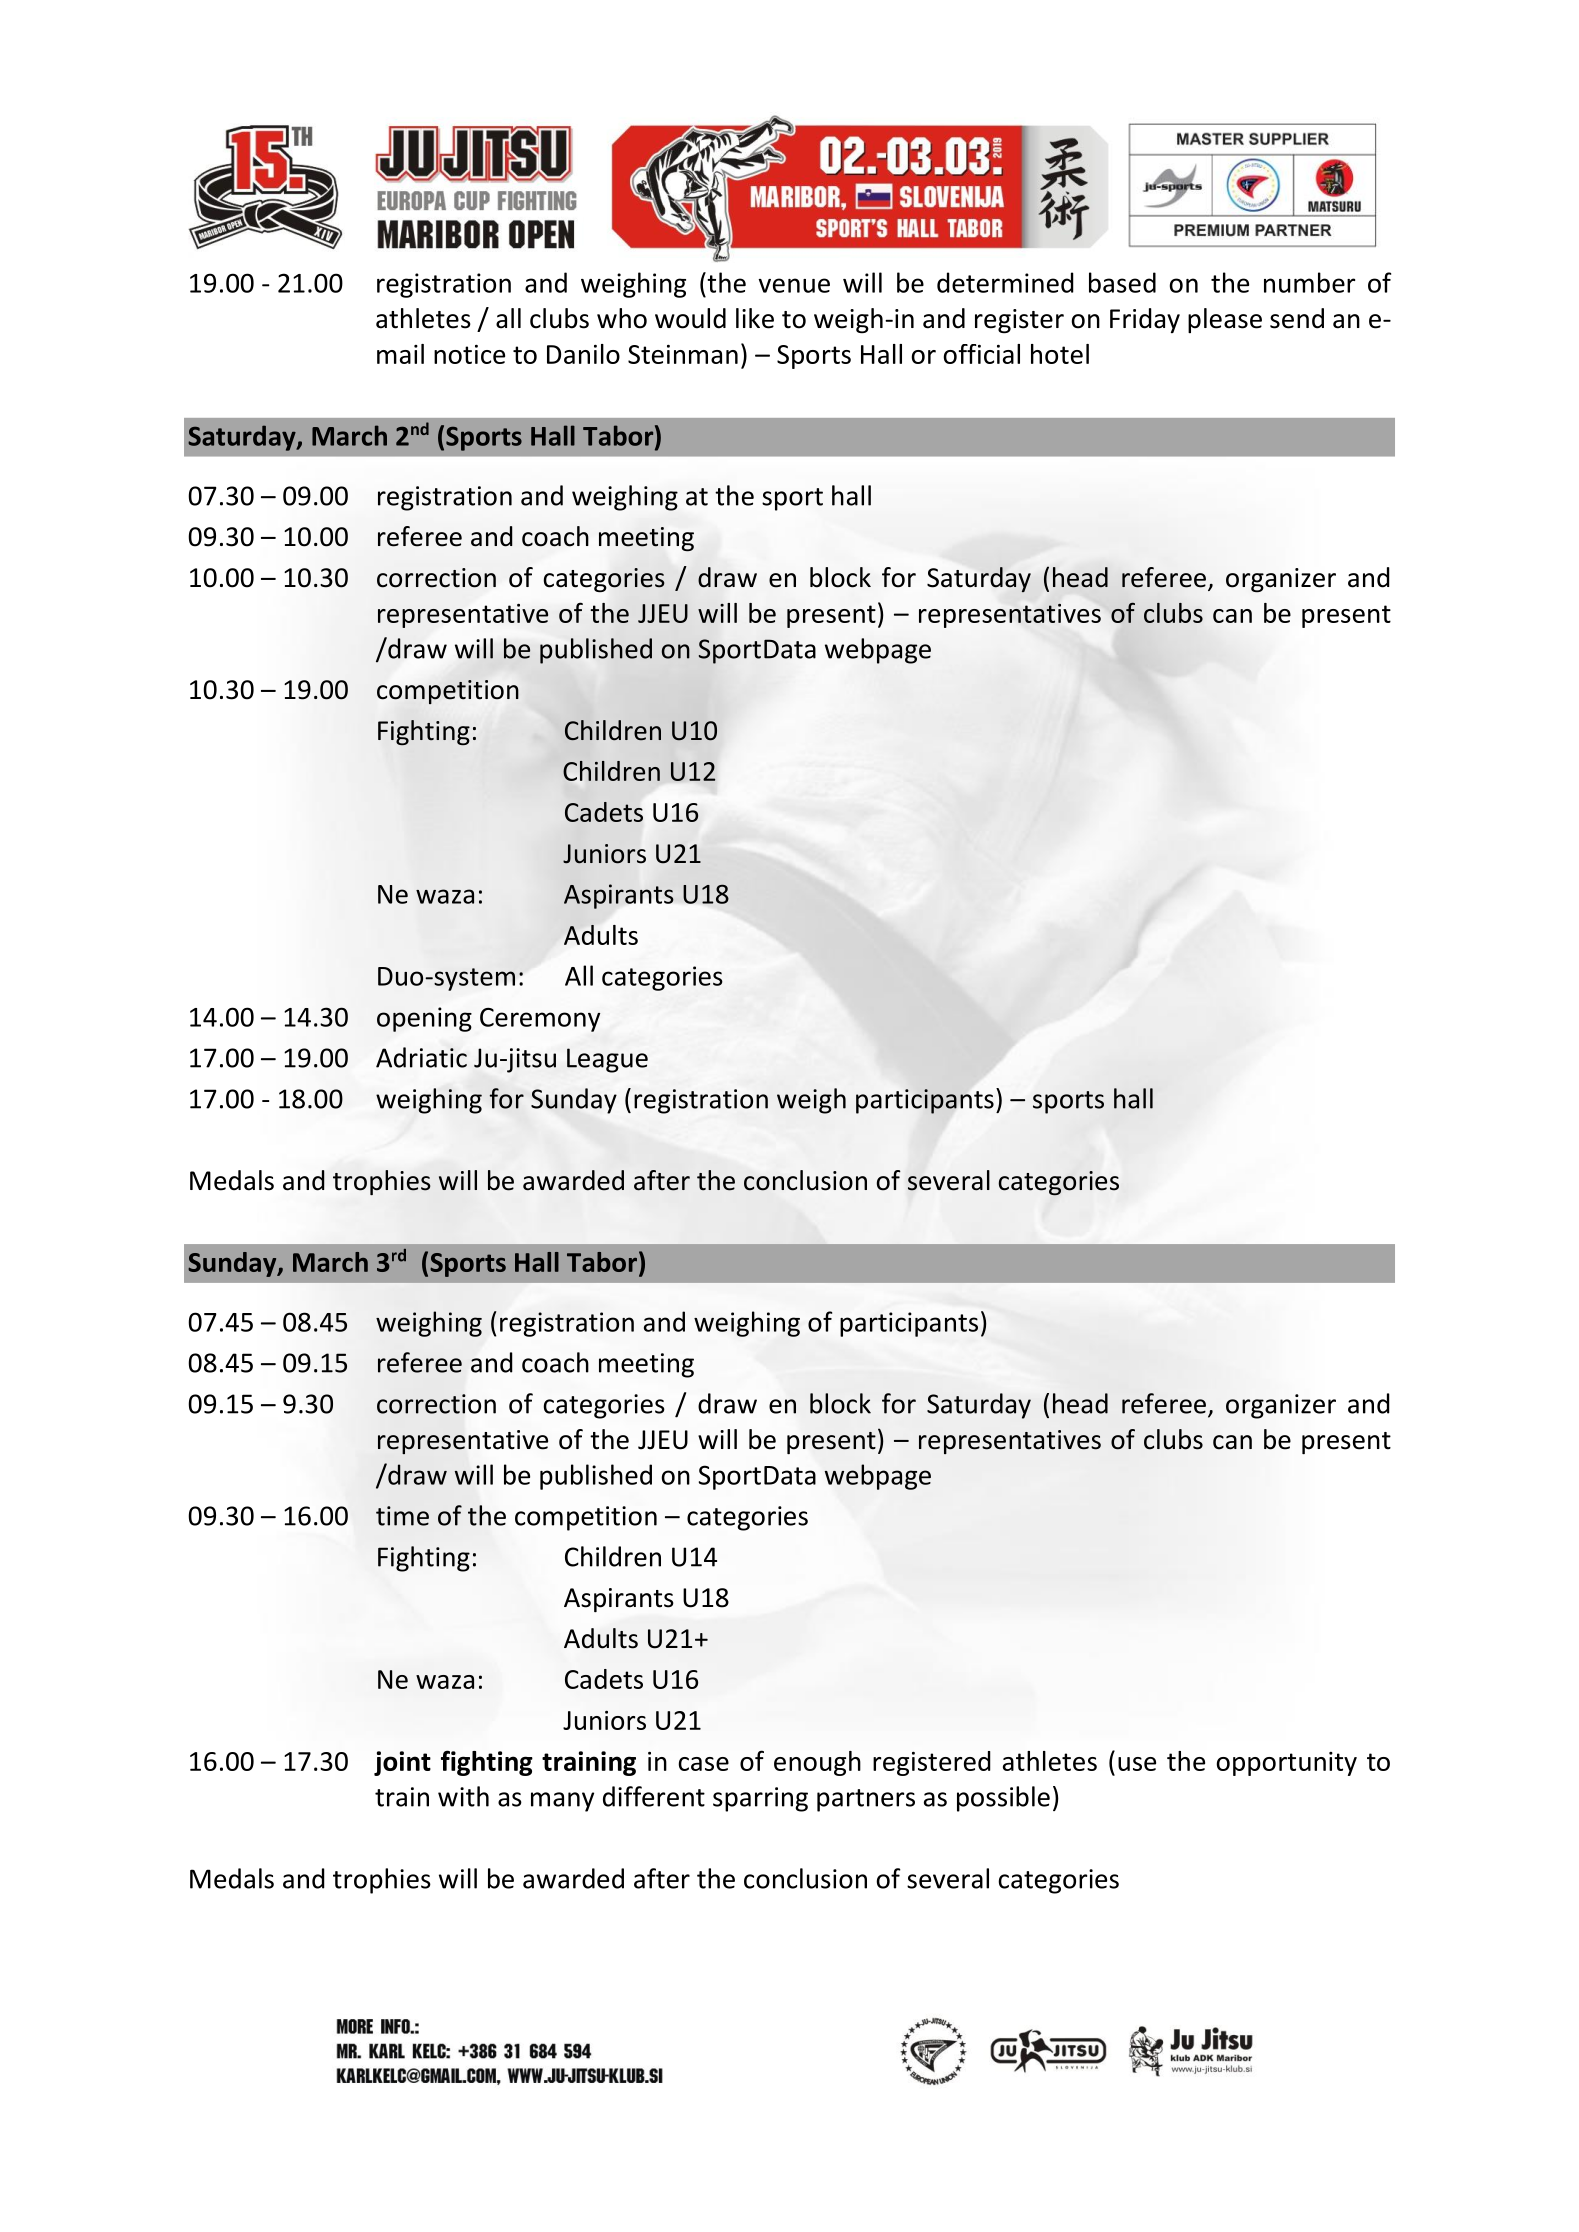 The width and height of the screenshot is (1579, 2232). What do you see at coordinates (1060, 354) in the screenshot?
I see `hotel` at bounding box center [1060, 354].
